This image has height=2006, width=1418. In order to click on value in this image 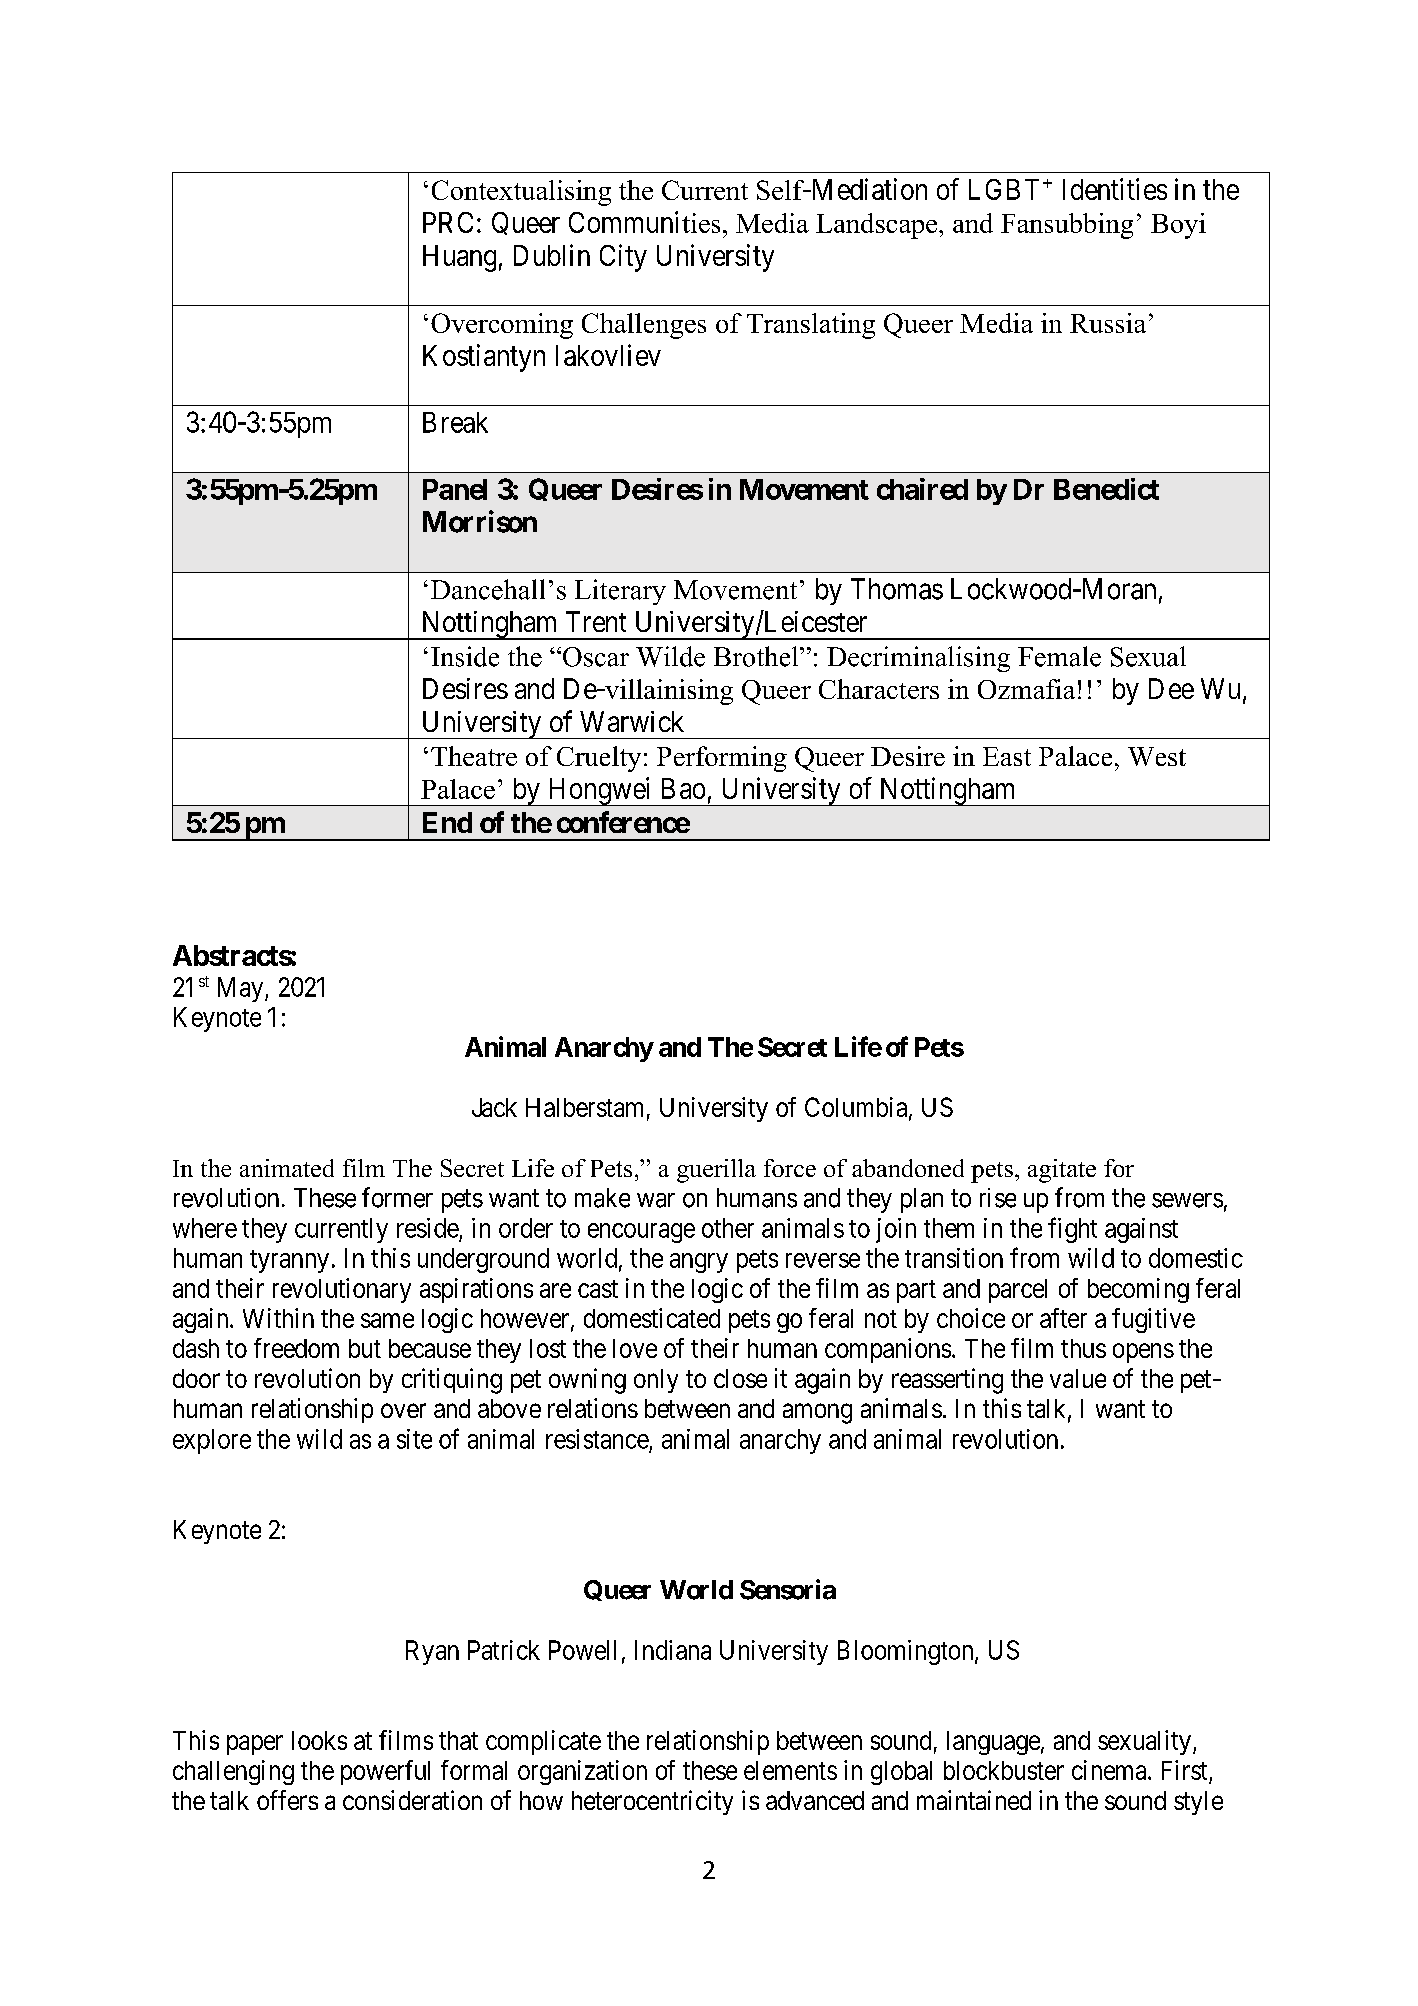, I will do `click(1078, 1378)`.
